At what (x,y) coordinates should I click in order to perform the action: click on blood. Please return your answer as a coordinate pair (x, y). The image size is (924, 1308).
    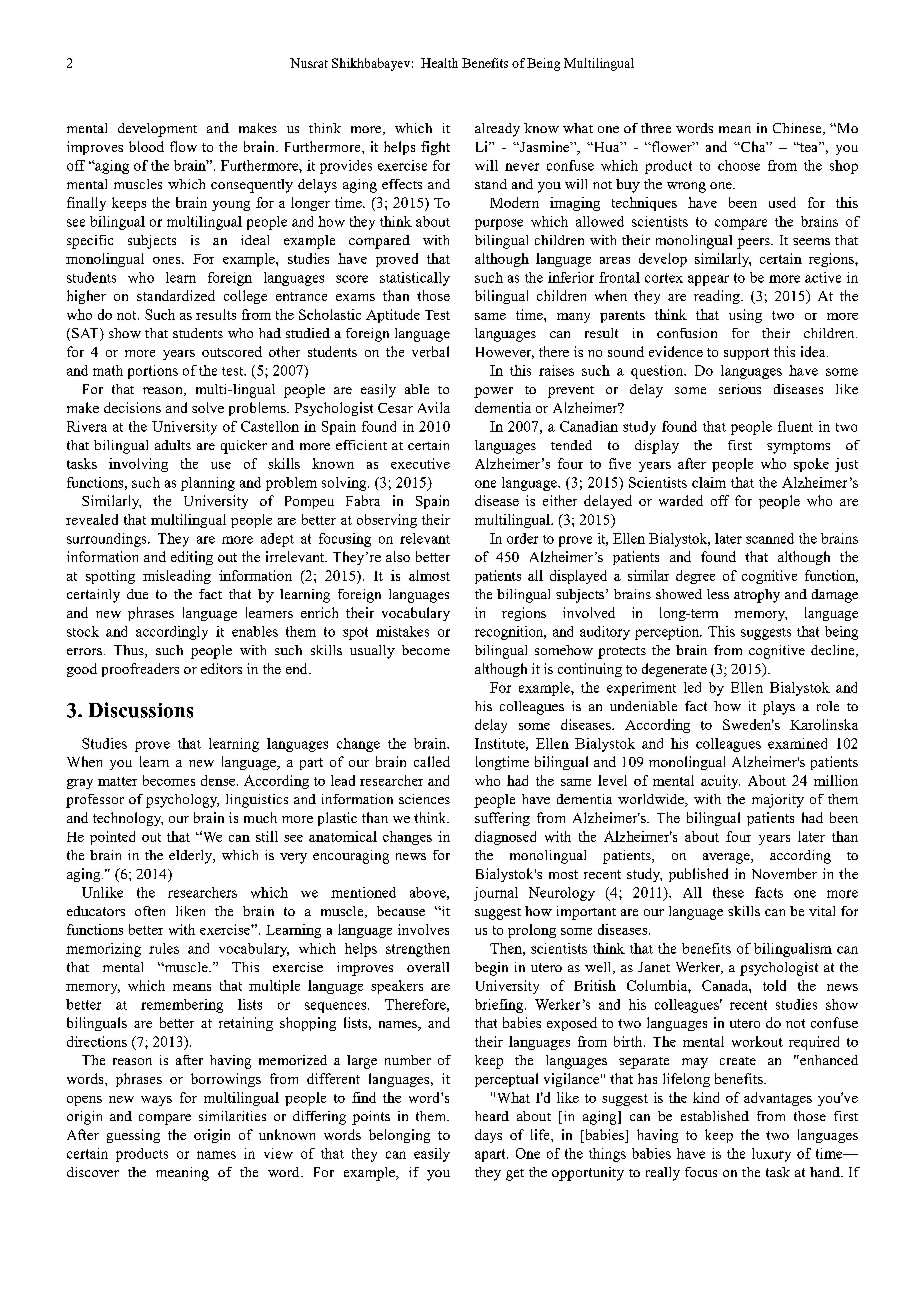
    Looking at the image, I should click on (146, 146).
